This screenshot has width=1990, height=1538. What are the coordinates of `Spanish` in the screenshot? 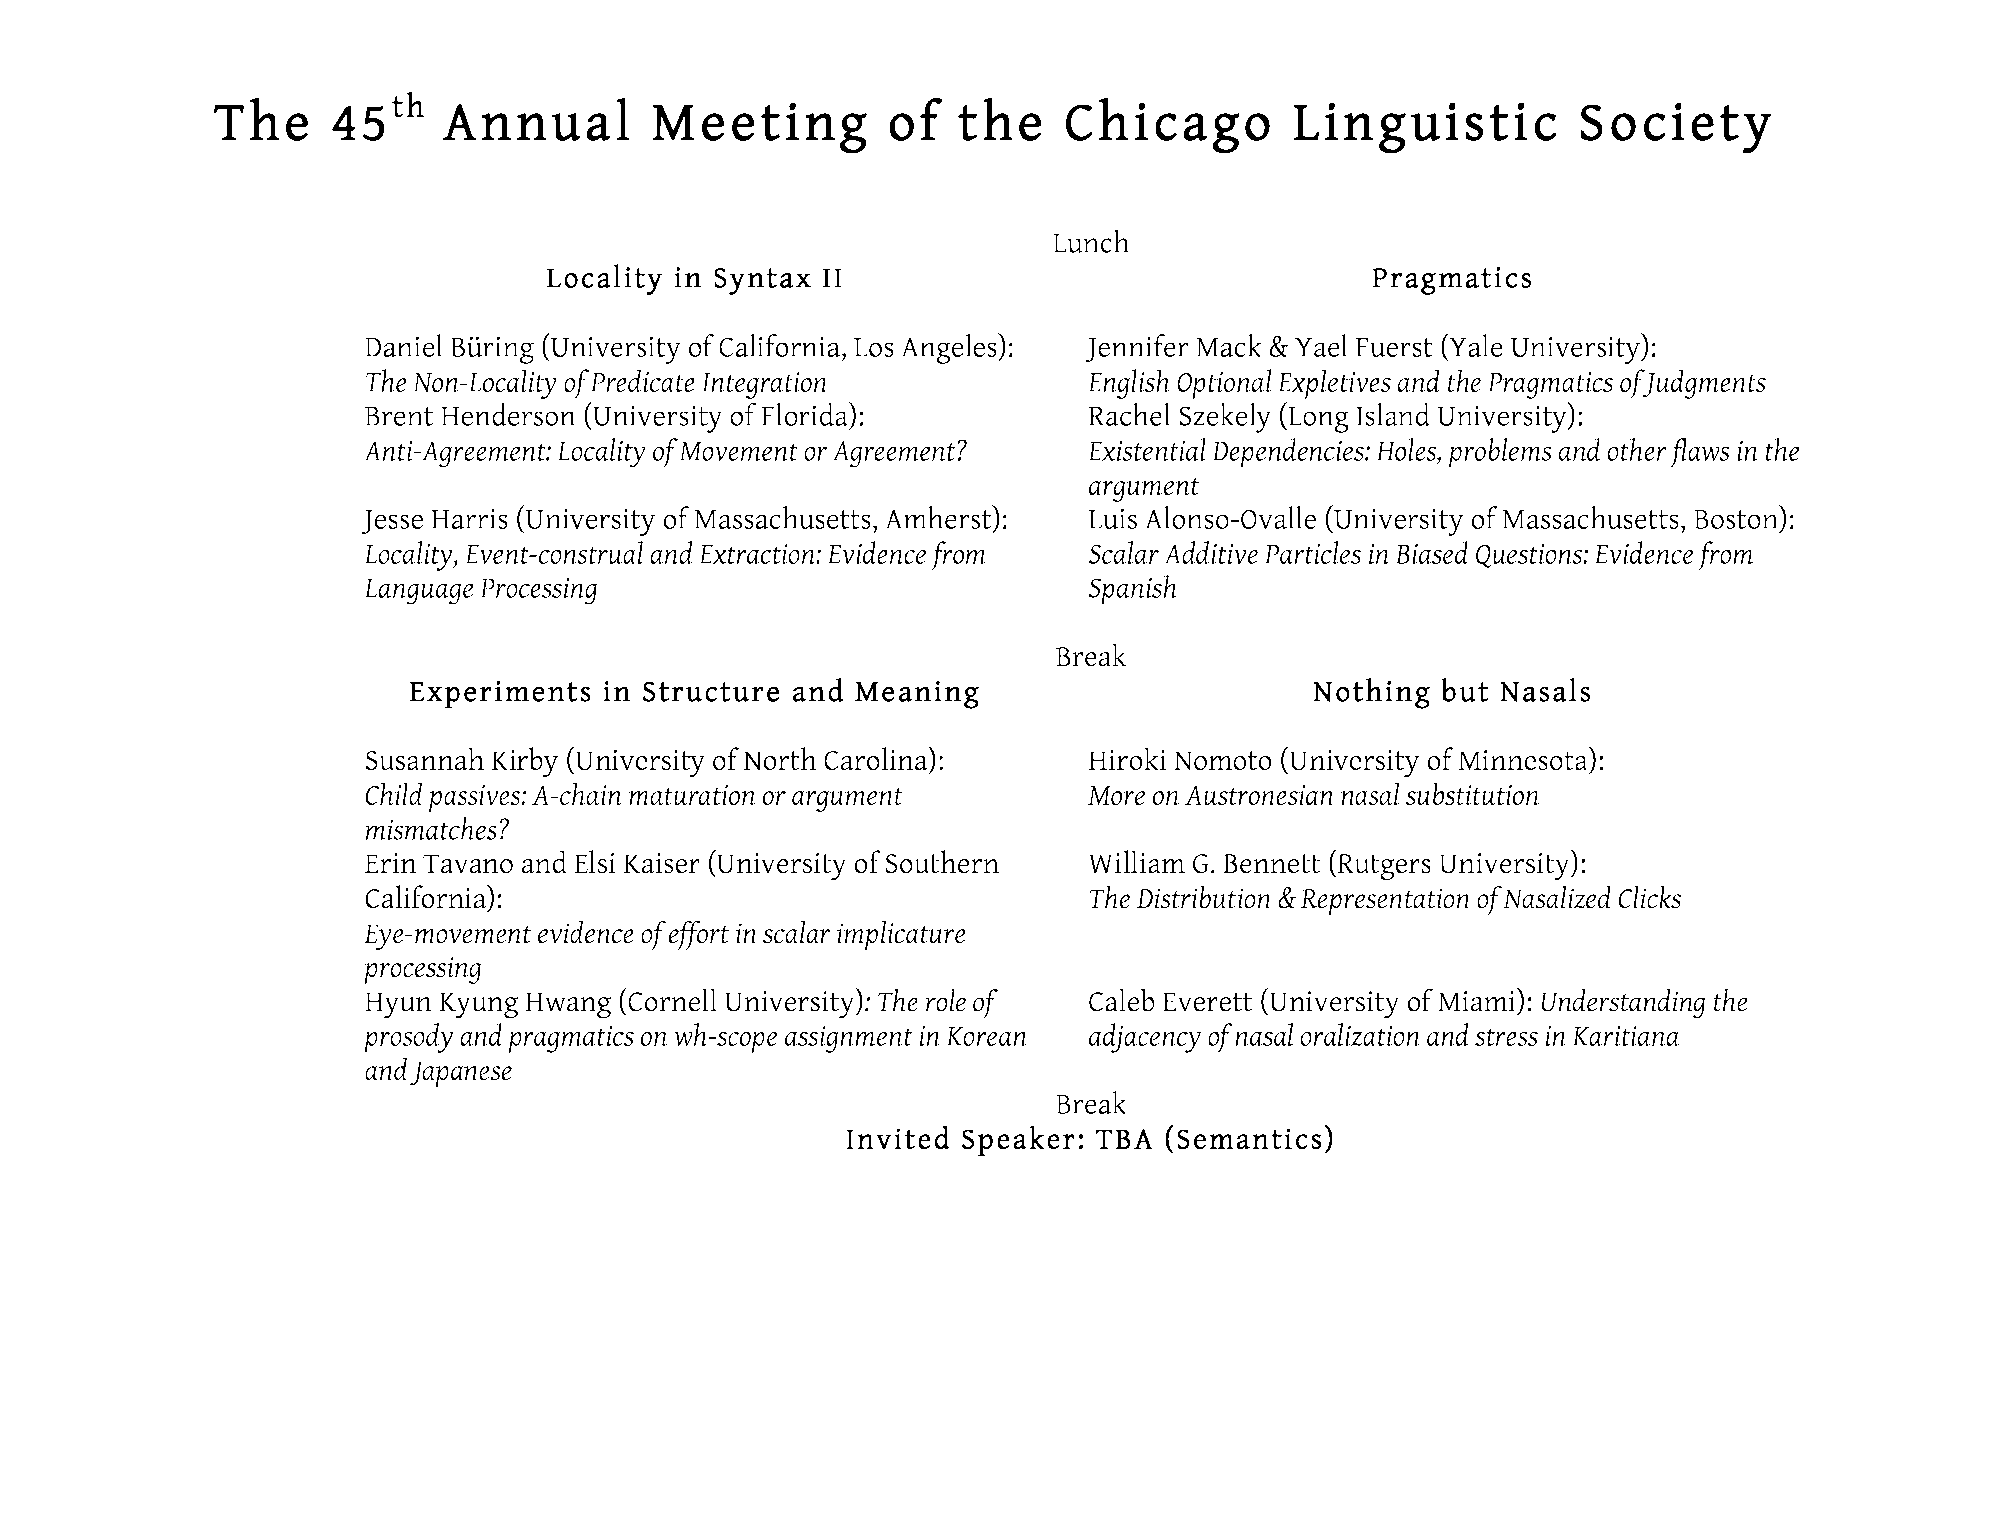 It's located at (1133, 590).
